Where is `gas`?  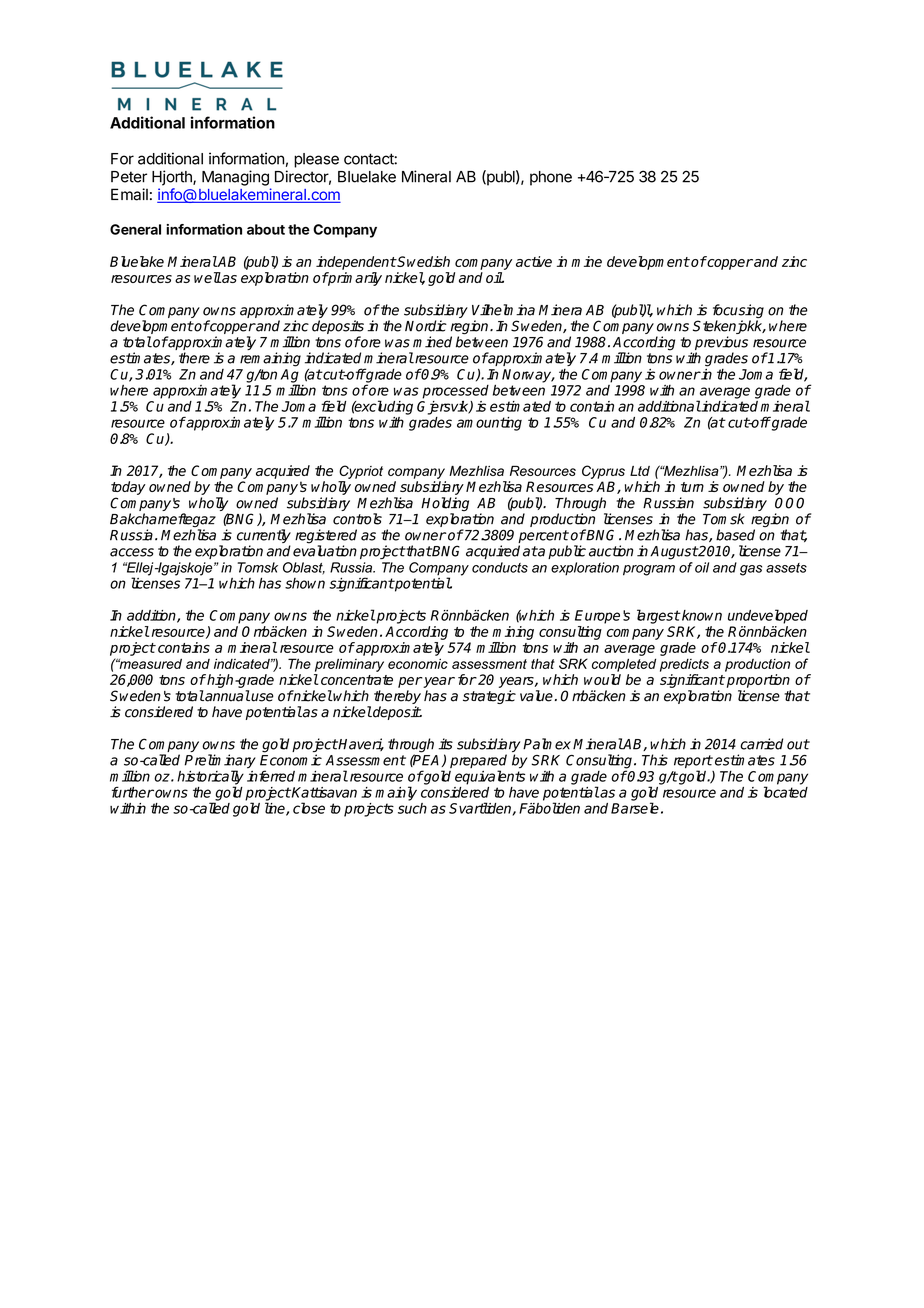 gas is located at coordinates (751, 570).
